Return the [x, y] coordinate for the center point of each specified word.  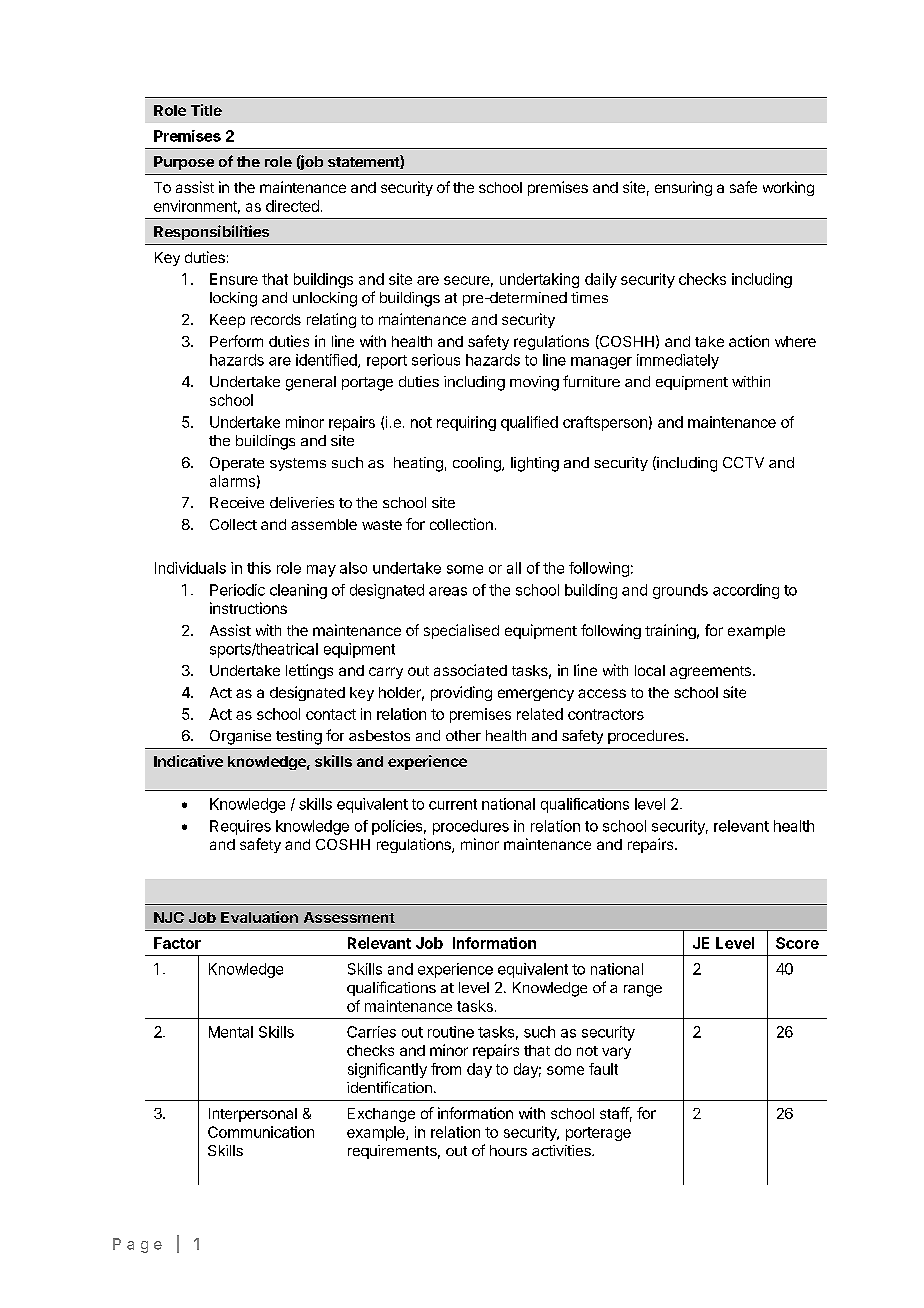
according [746, 591]
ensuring [683, 188]
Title [206, 110]
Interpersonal [253, 1115]
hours [508, 1150]
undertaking [539, 280]
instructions [248, 608]
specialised [461, 631]
